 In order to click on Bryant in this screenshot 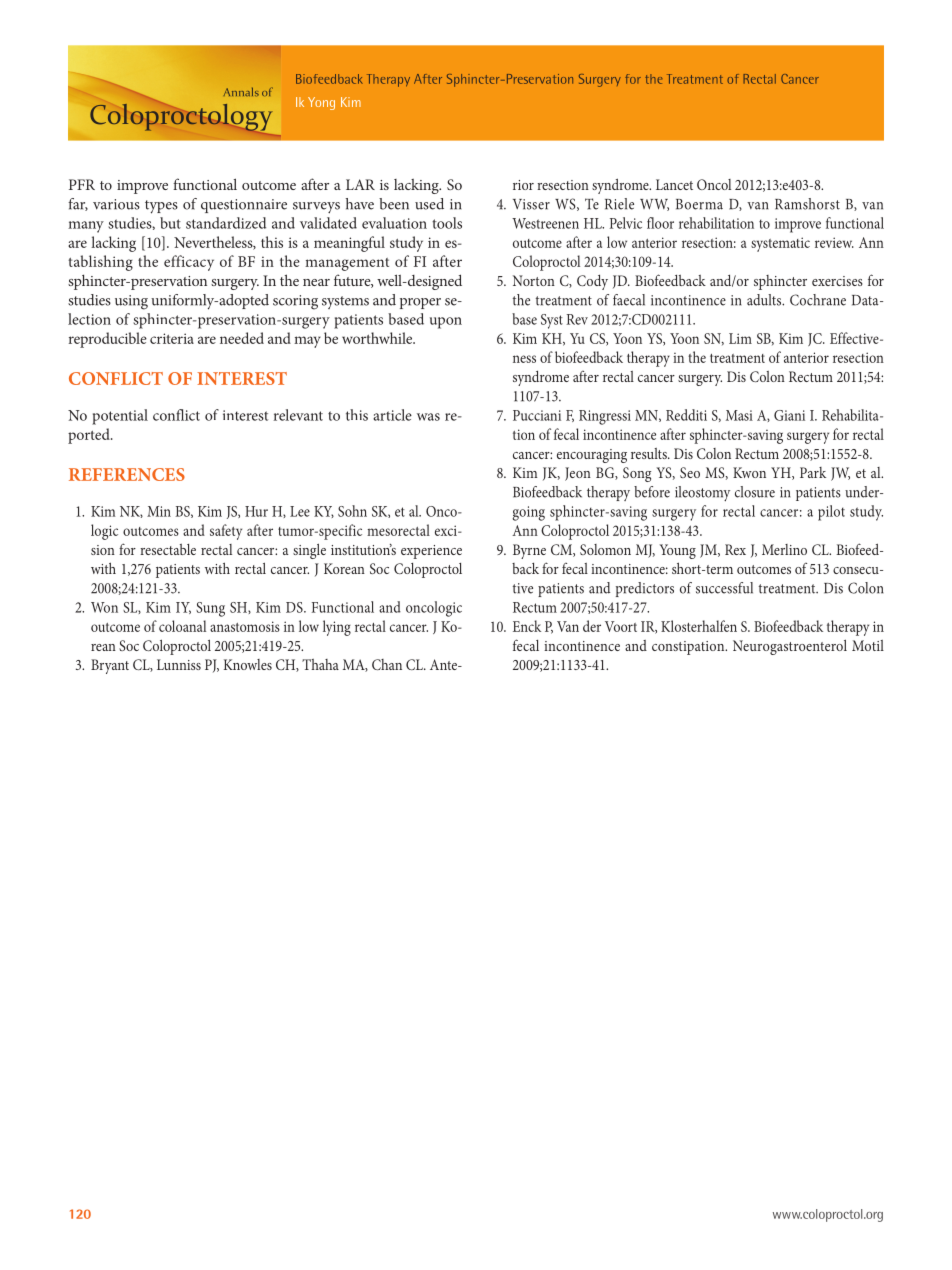, I will do `click(110, 666)`.
